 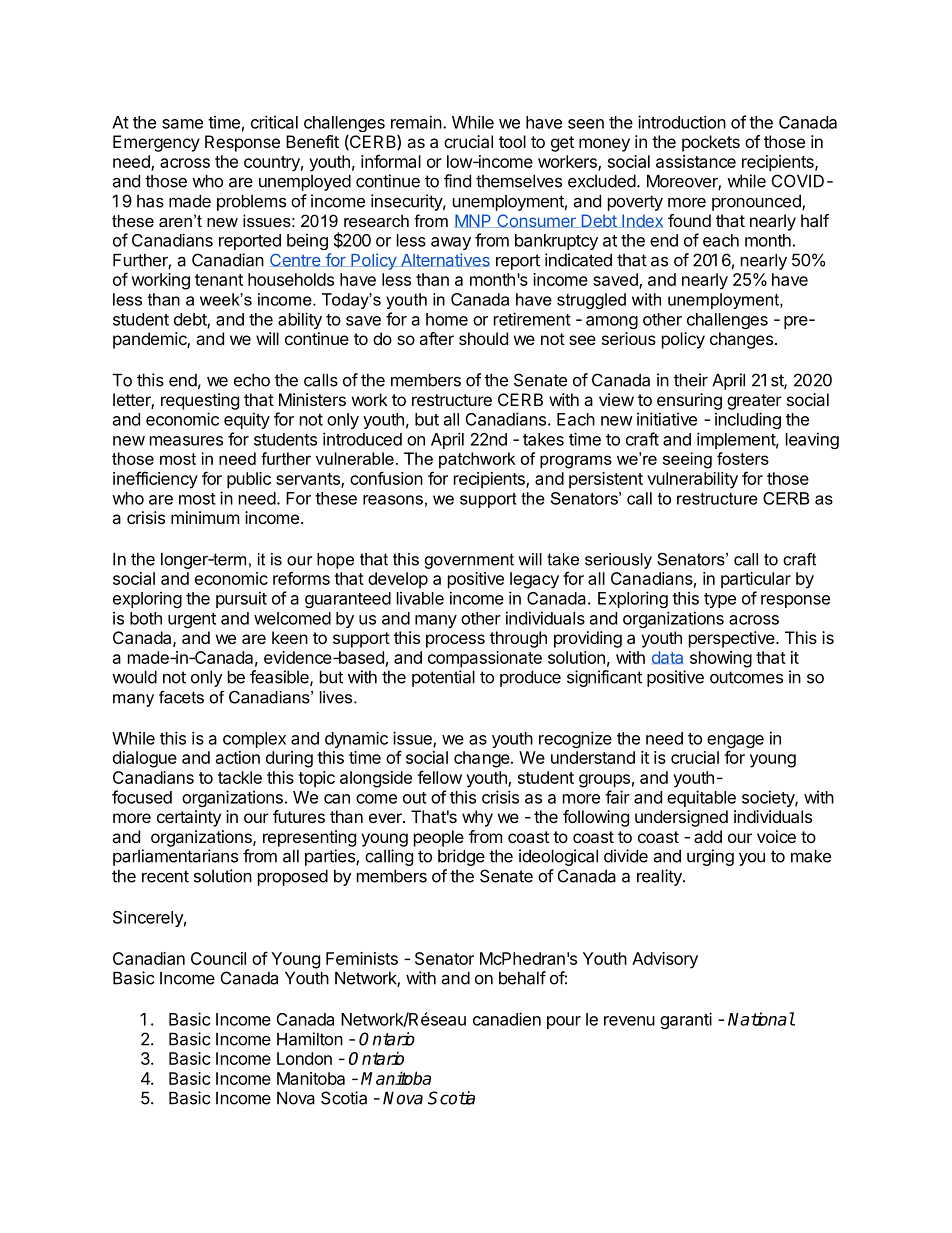 I want to click on measures, so click(x=186, y=441).
